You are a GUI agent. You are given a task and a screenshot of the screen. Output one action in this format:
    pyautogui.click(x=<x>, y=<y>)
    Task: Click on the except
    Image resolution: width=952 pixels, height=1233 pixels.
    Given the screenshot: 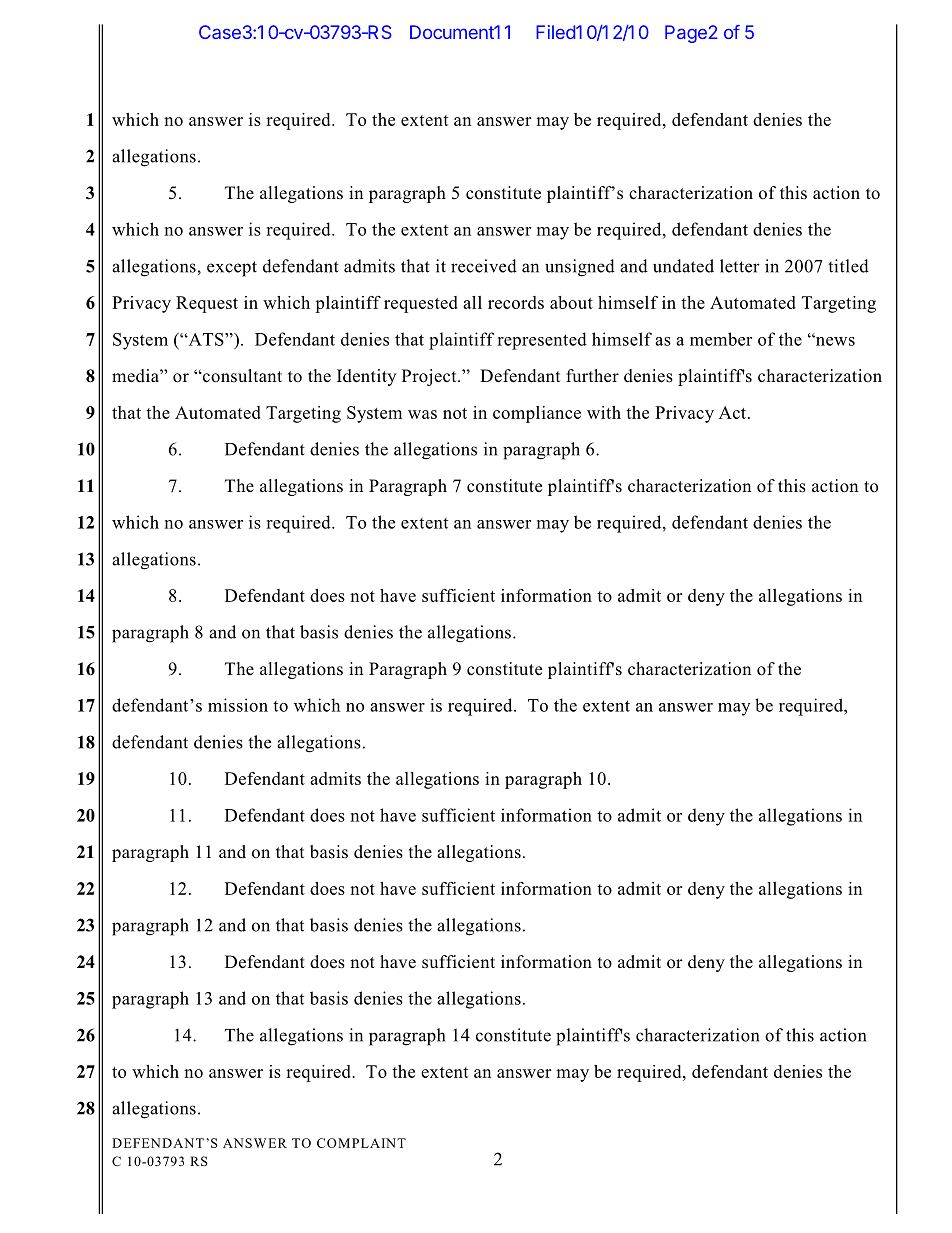 What is the action you would take?
    pyautogui.click(x=232, y=269)
